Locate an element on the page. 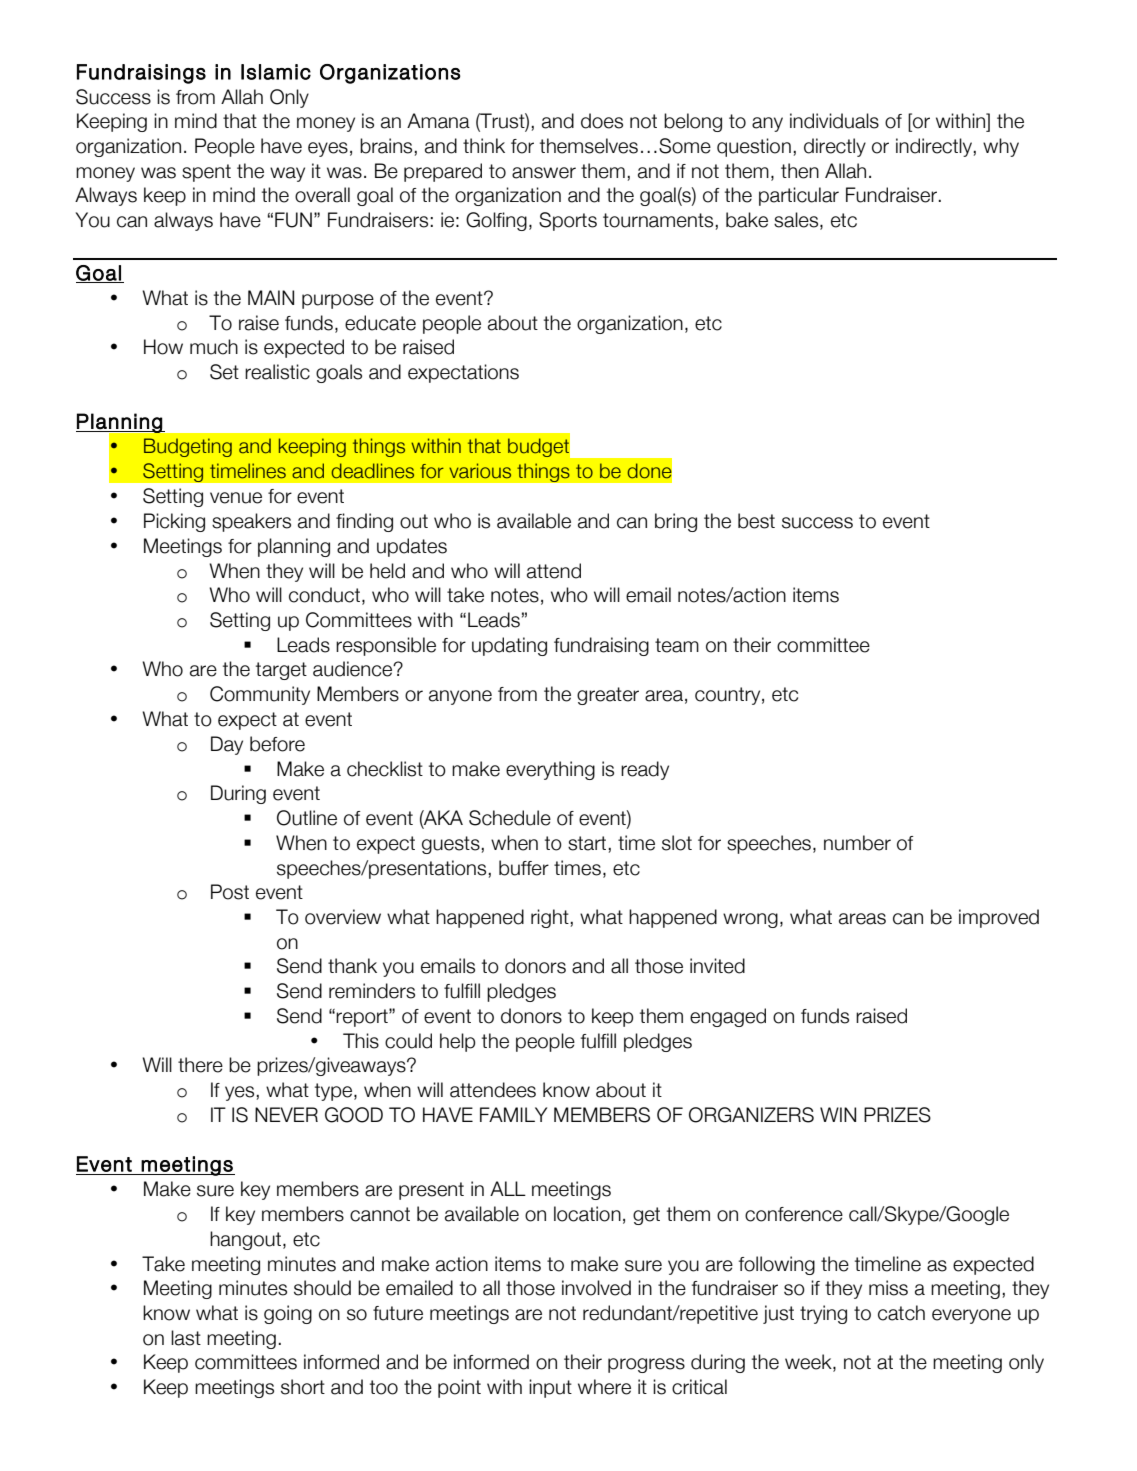 This document has width=1137, height=1471. individuals is located at coordinates (834, 121).
